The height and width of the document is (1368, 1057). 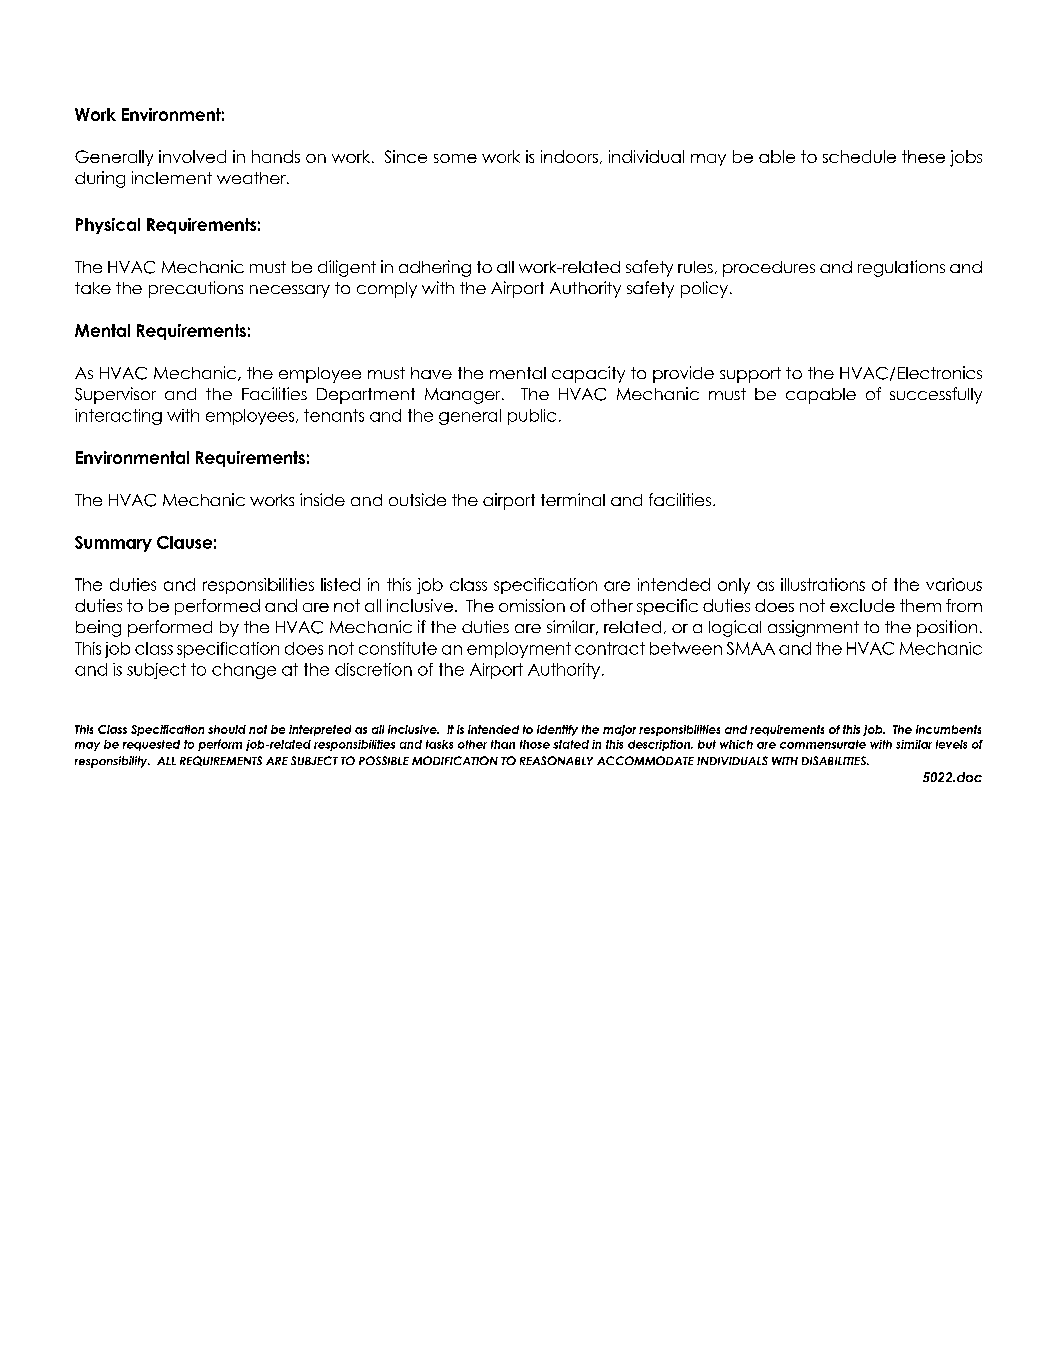 I want to click on comply, so click(x=387, y=290).
